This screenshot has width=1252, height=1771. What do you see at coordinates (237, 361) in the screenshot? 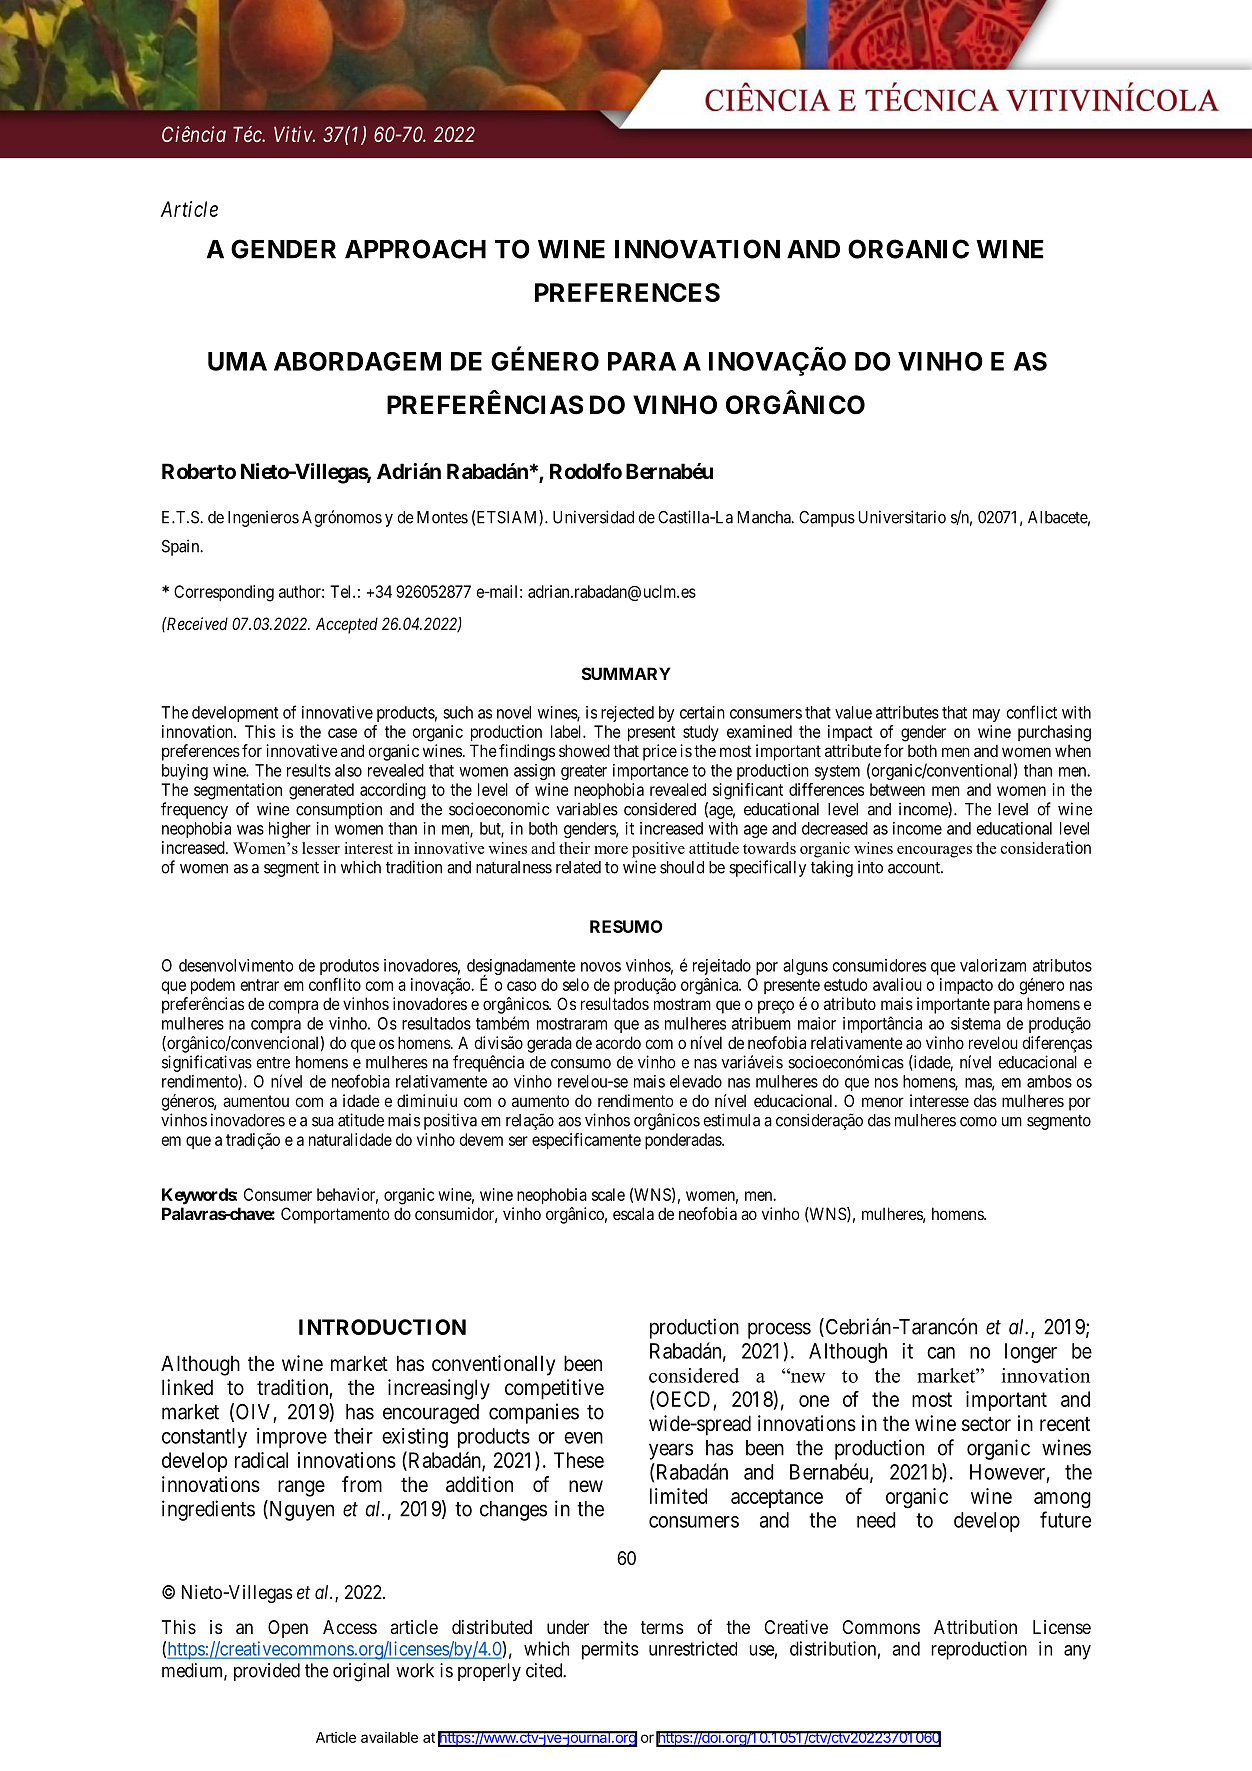
I see `UMA` at bounding box center [237, 361].
